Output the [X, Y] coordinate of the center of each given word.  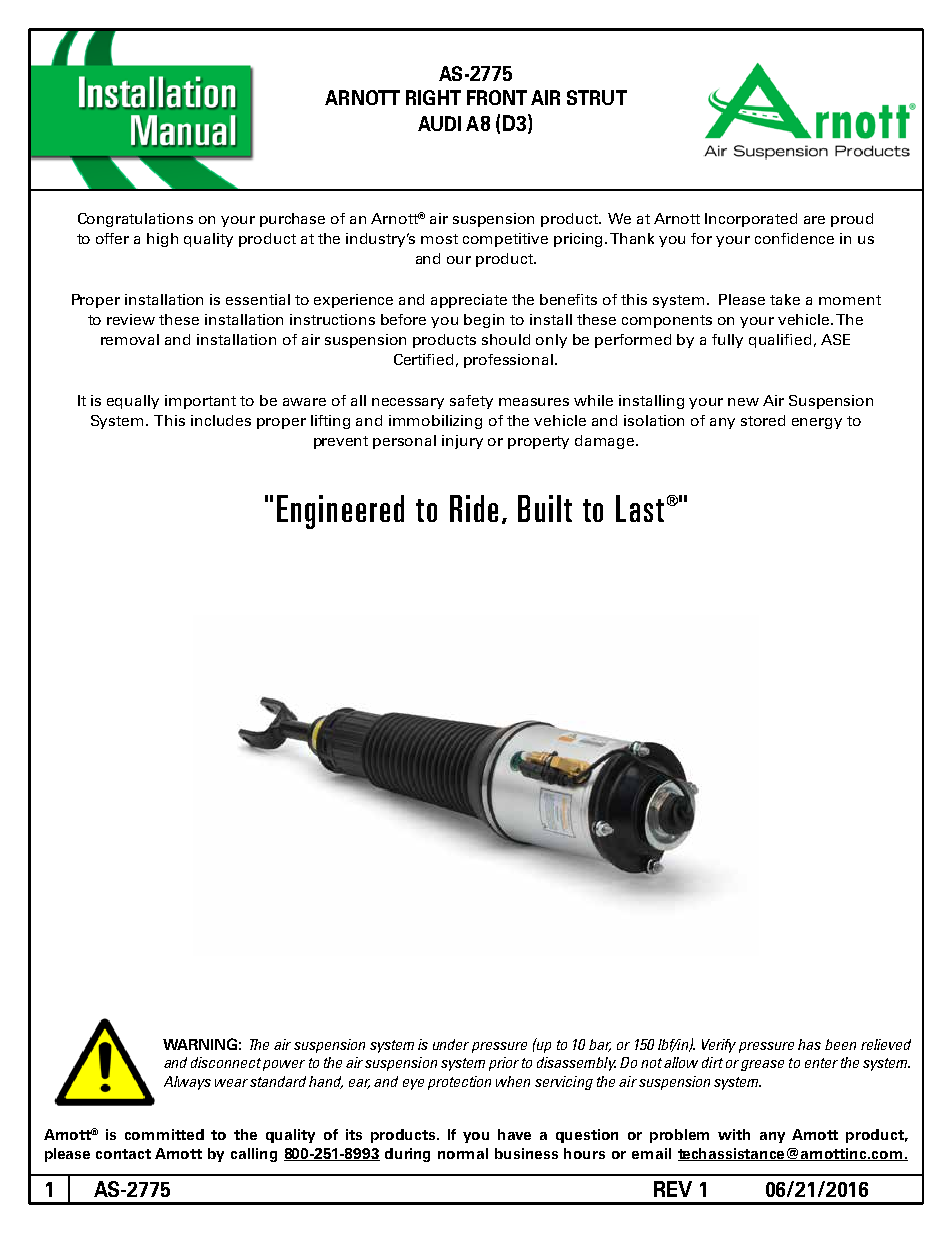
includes [221, 420]
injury [462, 442]
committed [164, 1134]
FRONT [497, 97]
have [514, 1134]
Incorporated [751, 220]
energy [817, 423]
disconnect [226, 1062]
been [840, 1044]
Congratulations [135, 220]
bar [600, 1045]
